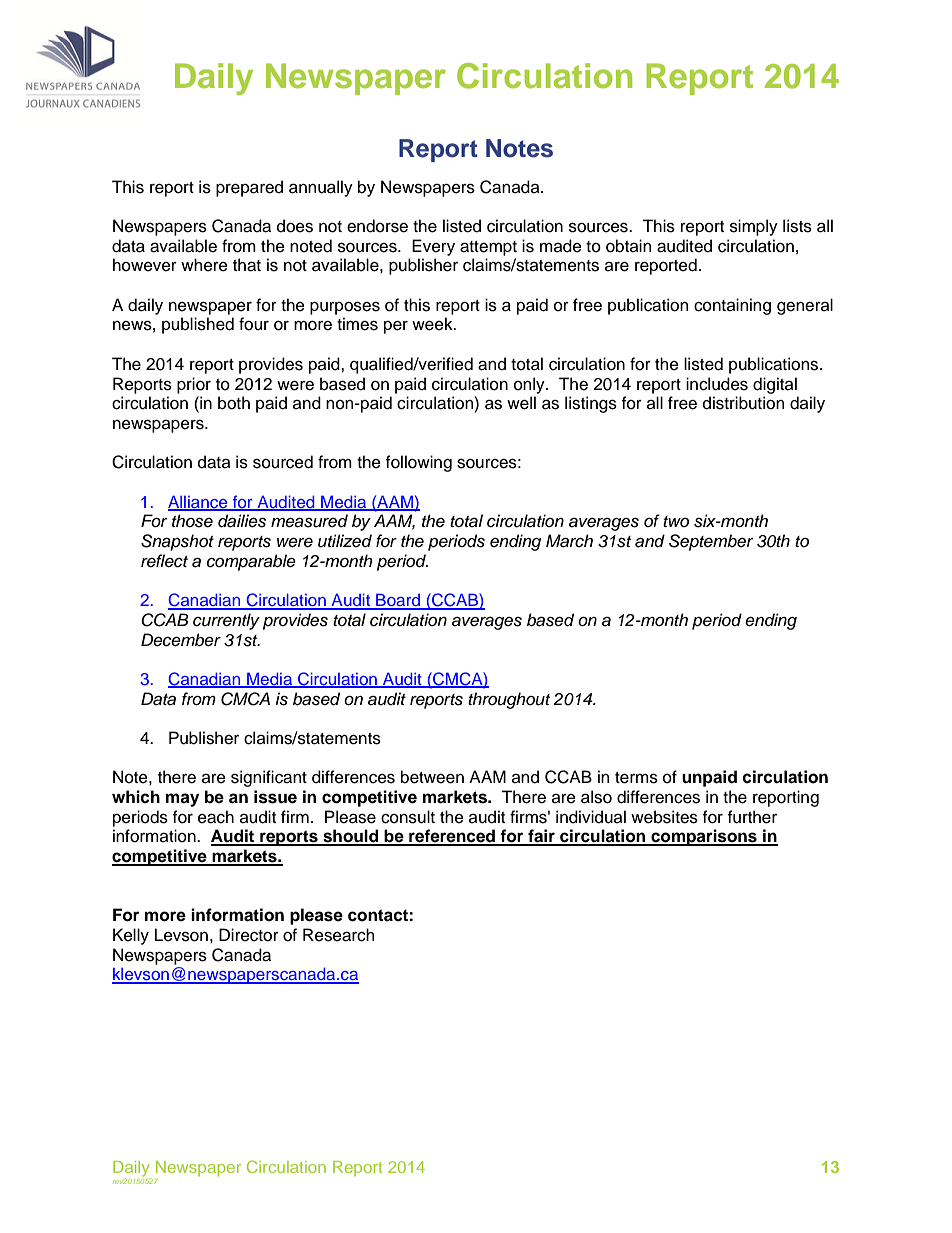  Describe the element at coordinates (249, 188) in the page. I see `prepared` at that location.
